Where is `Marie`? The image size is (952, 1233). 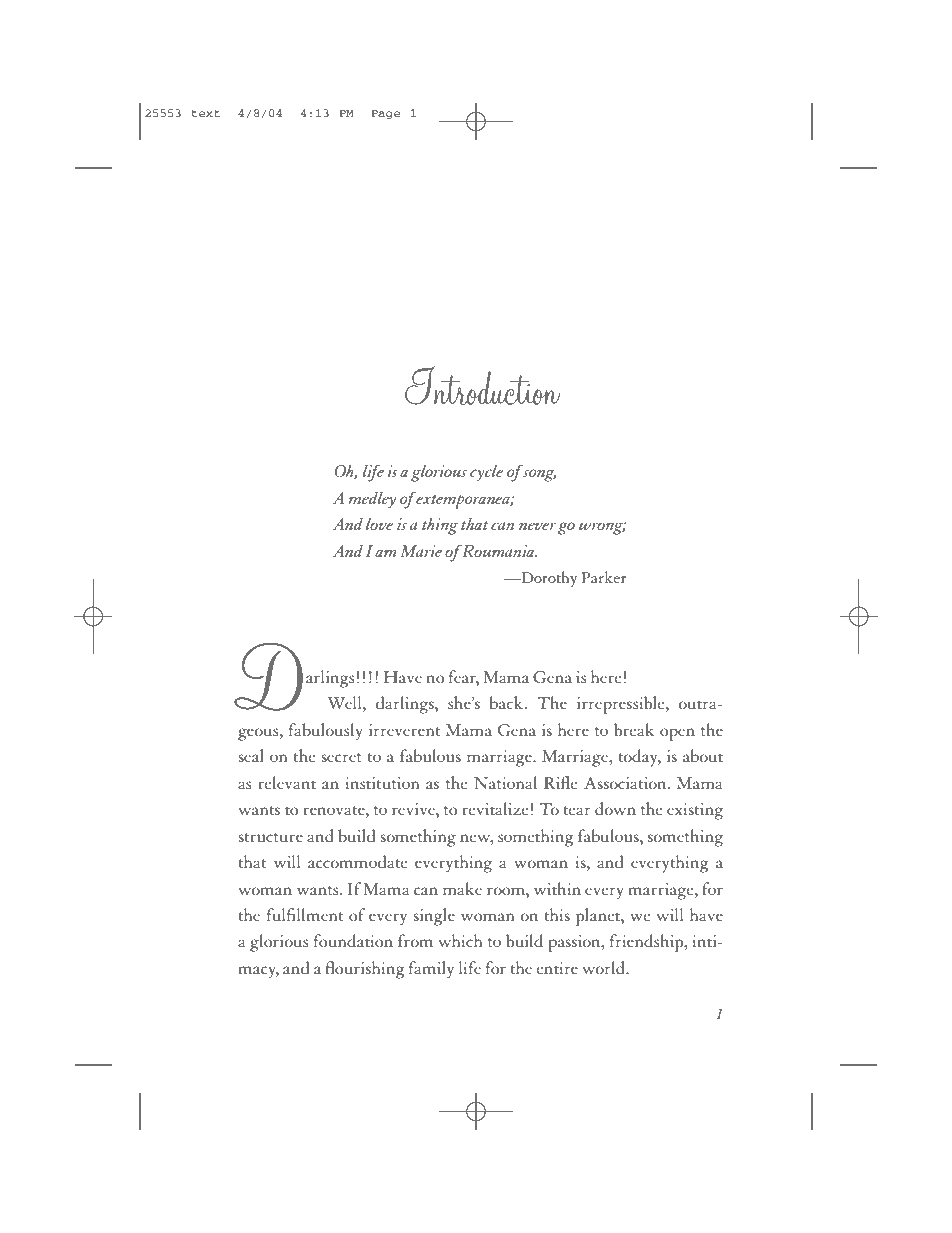
Marie is located at coordinates (421, 551).
